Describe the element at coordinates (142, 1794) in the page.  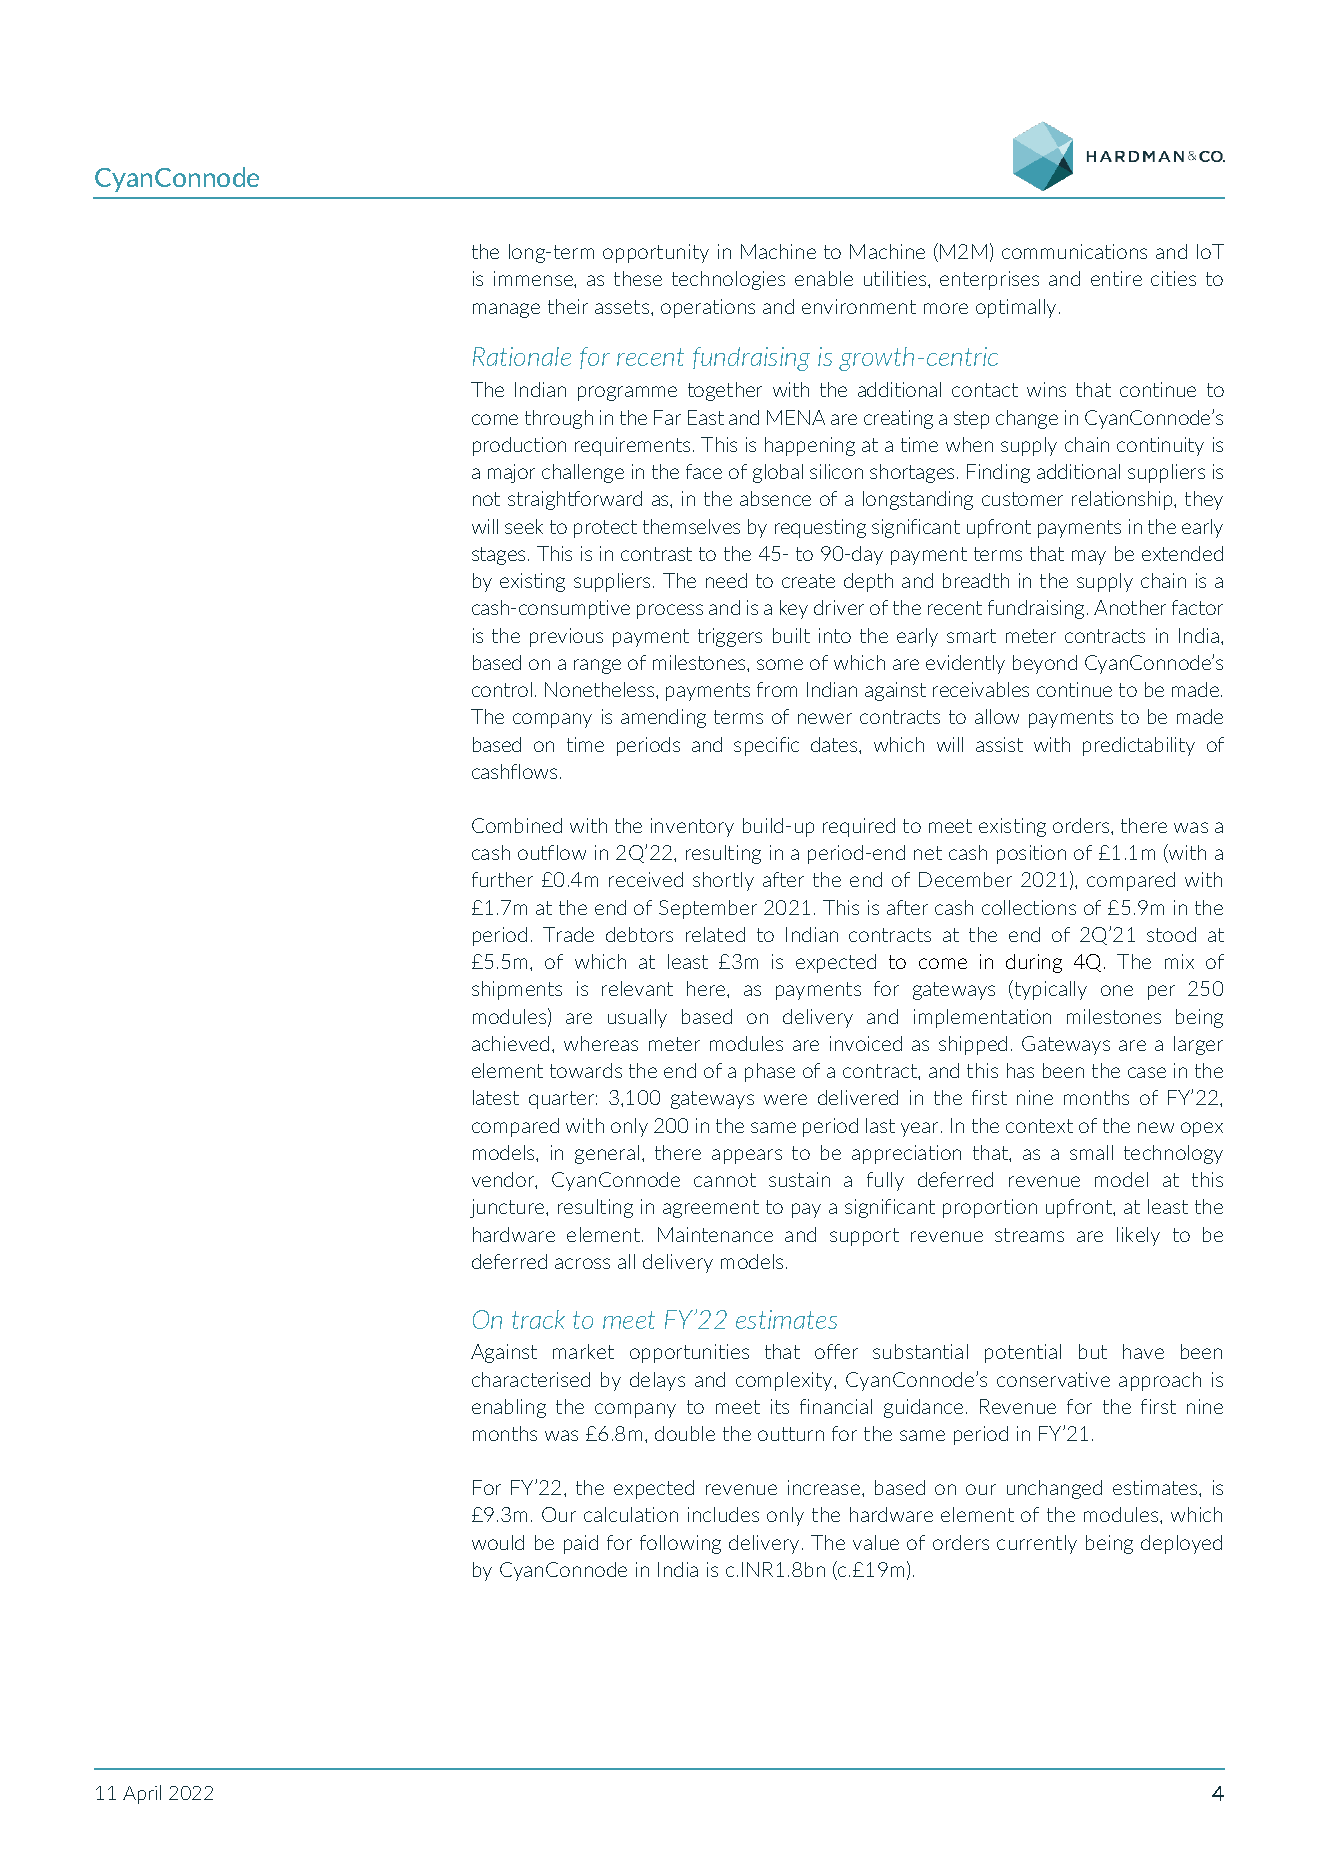
I see `April` at that location.
